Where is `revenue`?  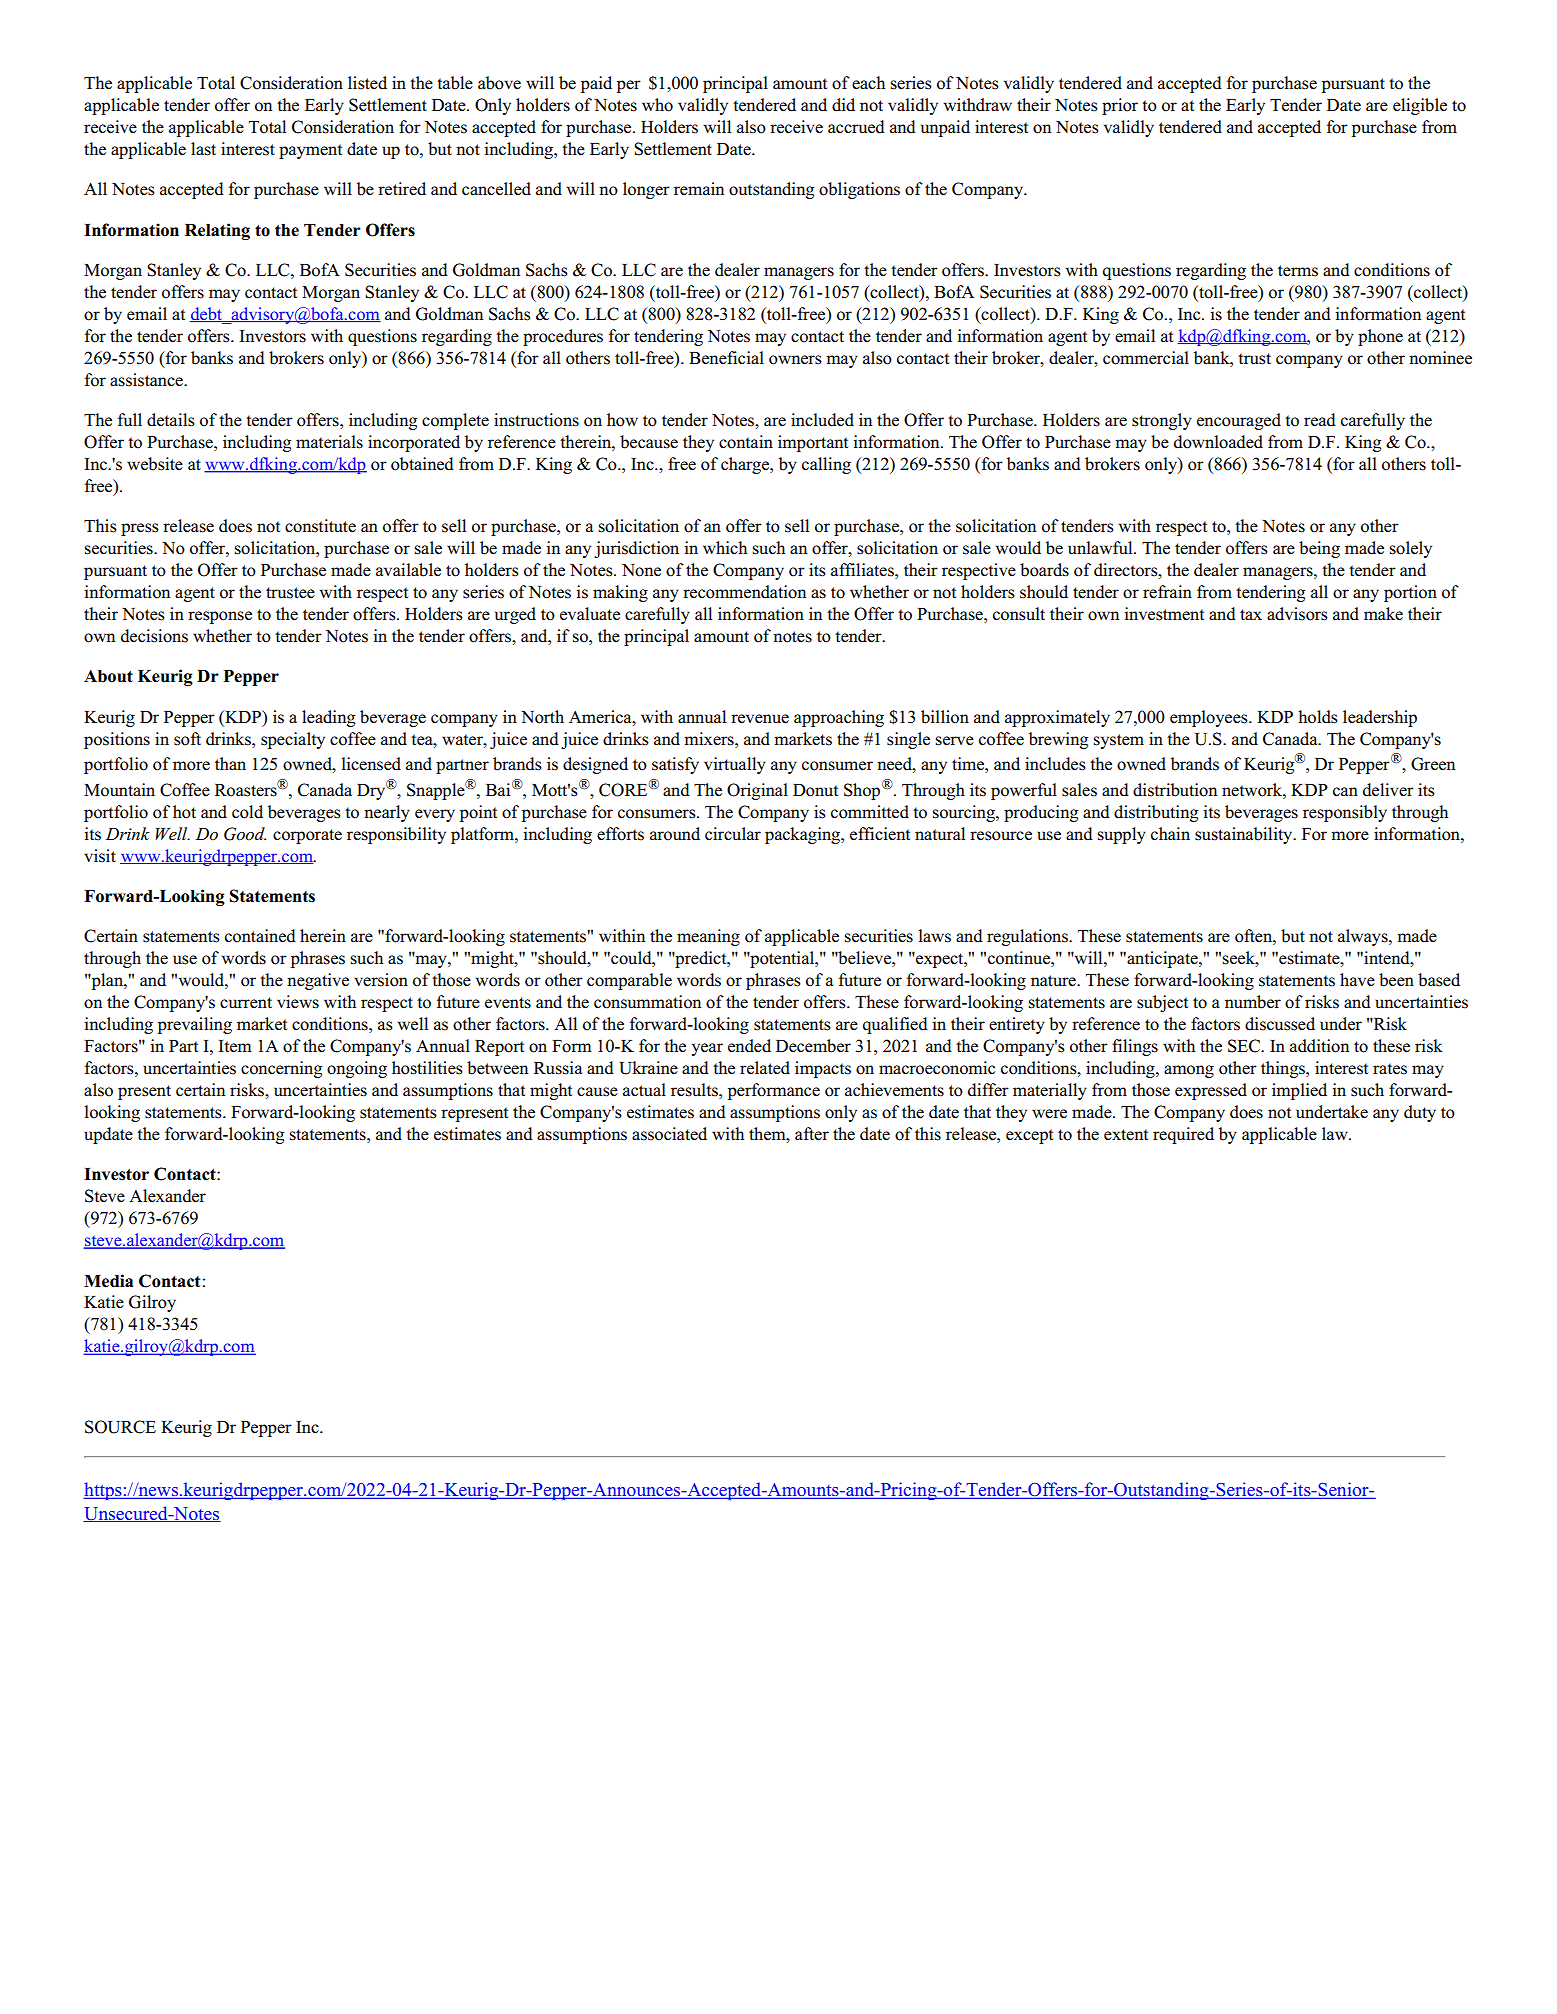 revenue is located at coordinates (760, 719).
